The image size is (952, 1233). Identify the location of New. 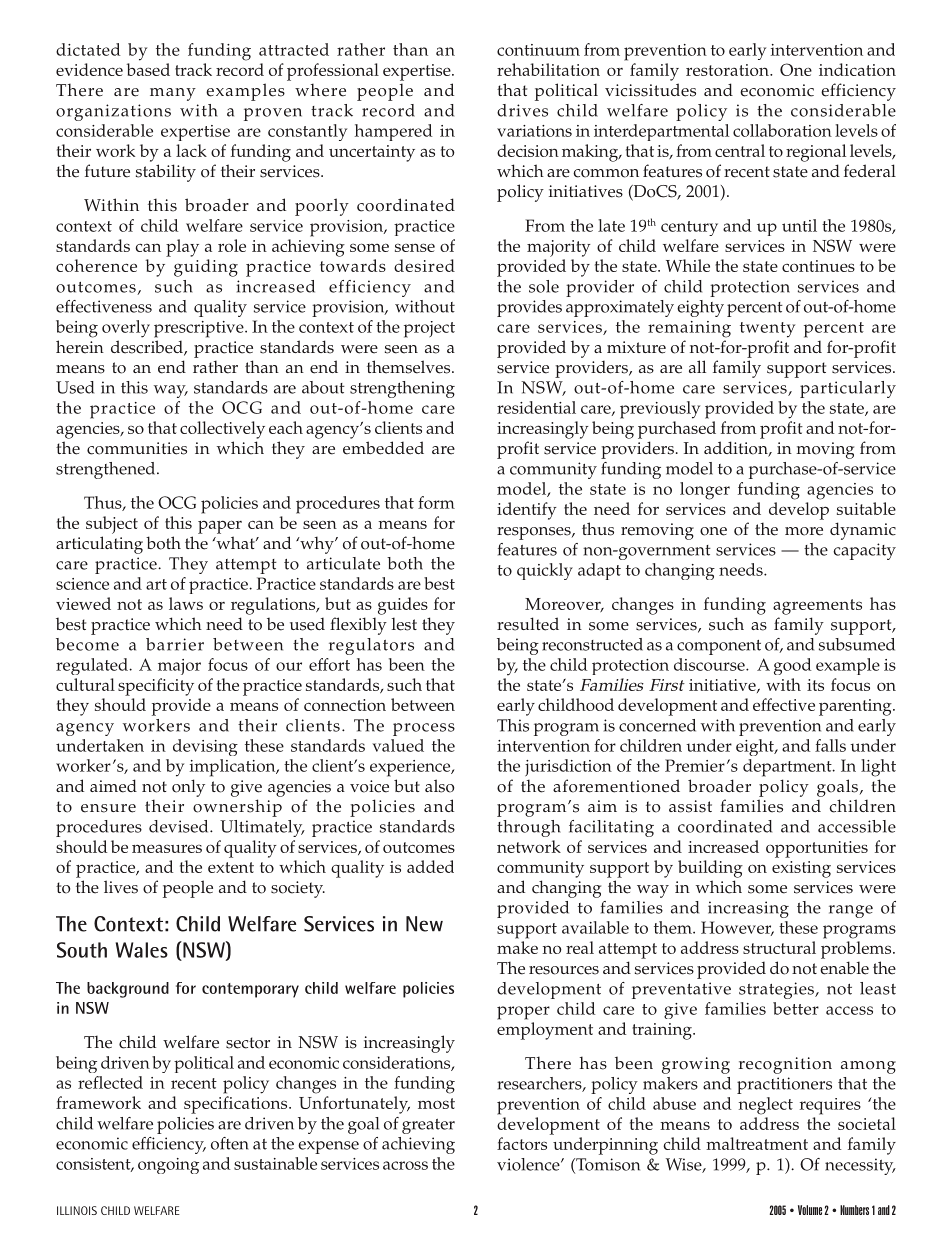
(424, 924).
